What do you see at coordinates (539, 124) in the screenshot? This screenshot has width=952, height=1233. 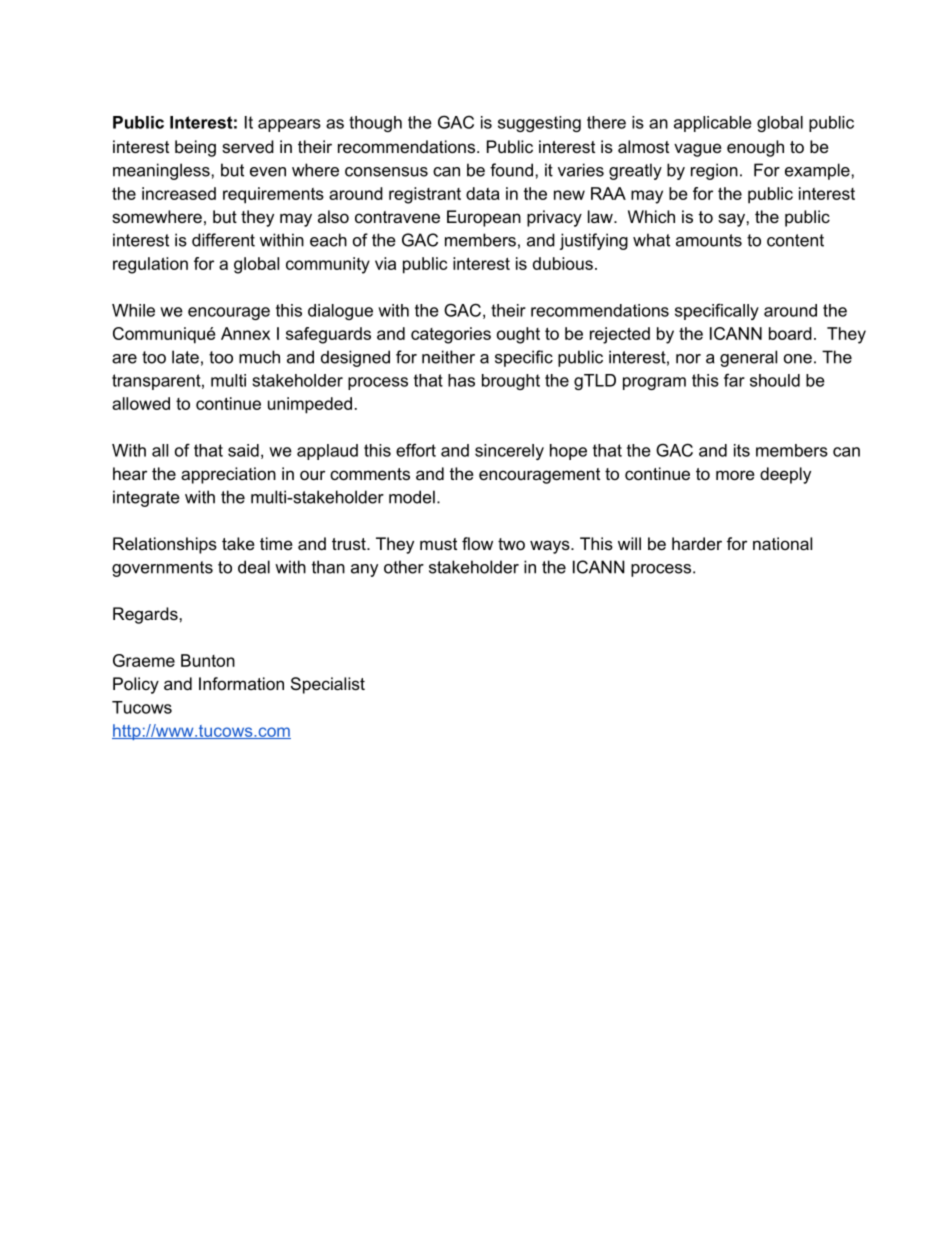 I see `suggesting` at bounding box center [539, 124].
